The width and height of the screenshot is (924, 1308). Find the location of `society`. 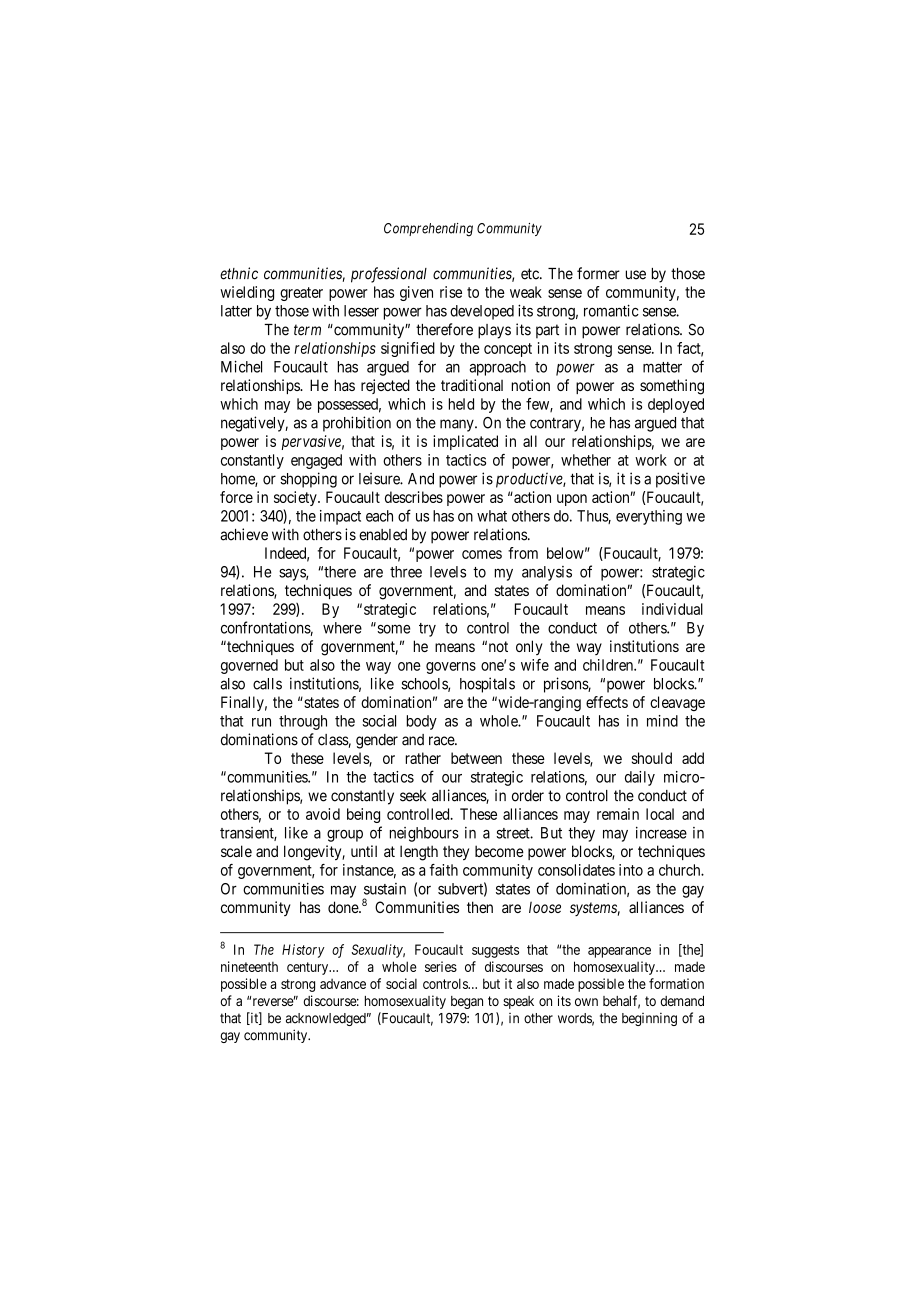

society is located at coordinates (296, 498).
